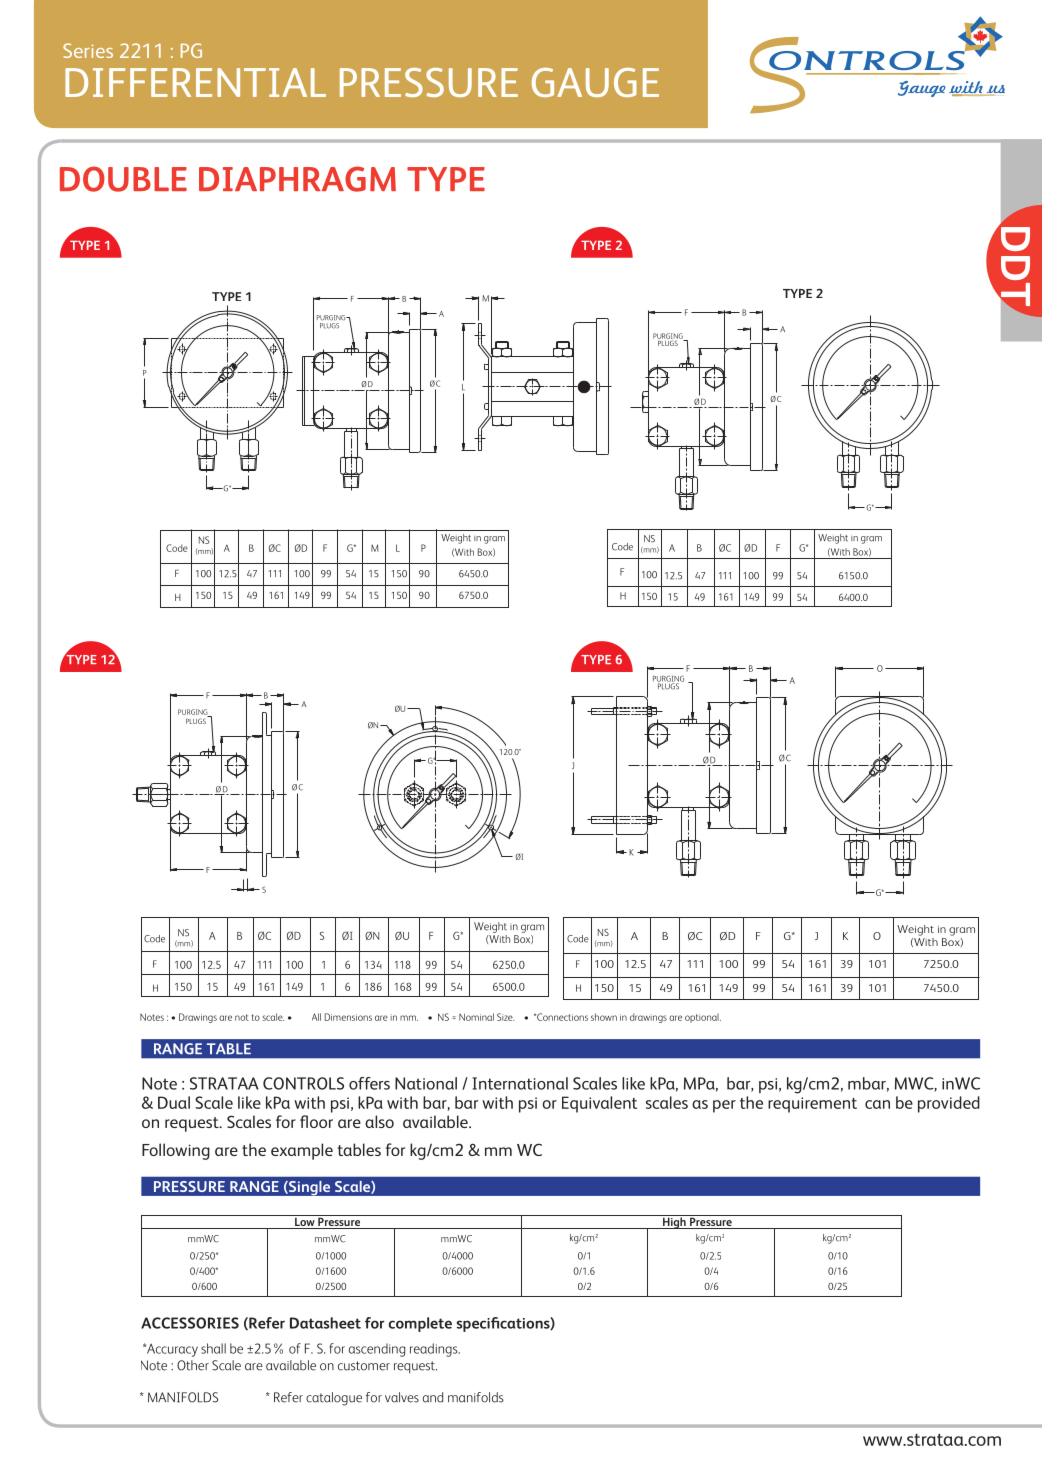 The image size is (1042, 1474). I want to click on DOUBLE, so click(123, 179).
